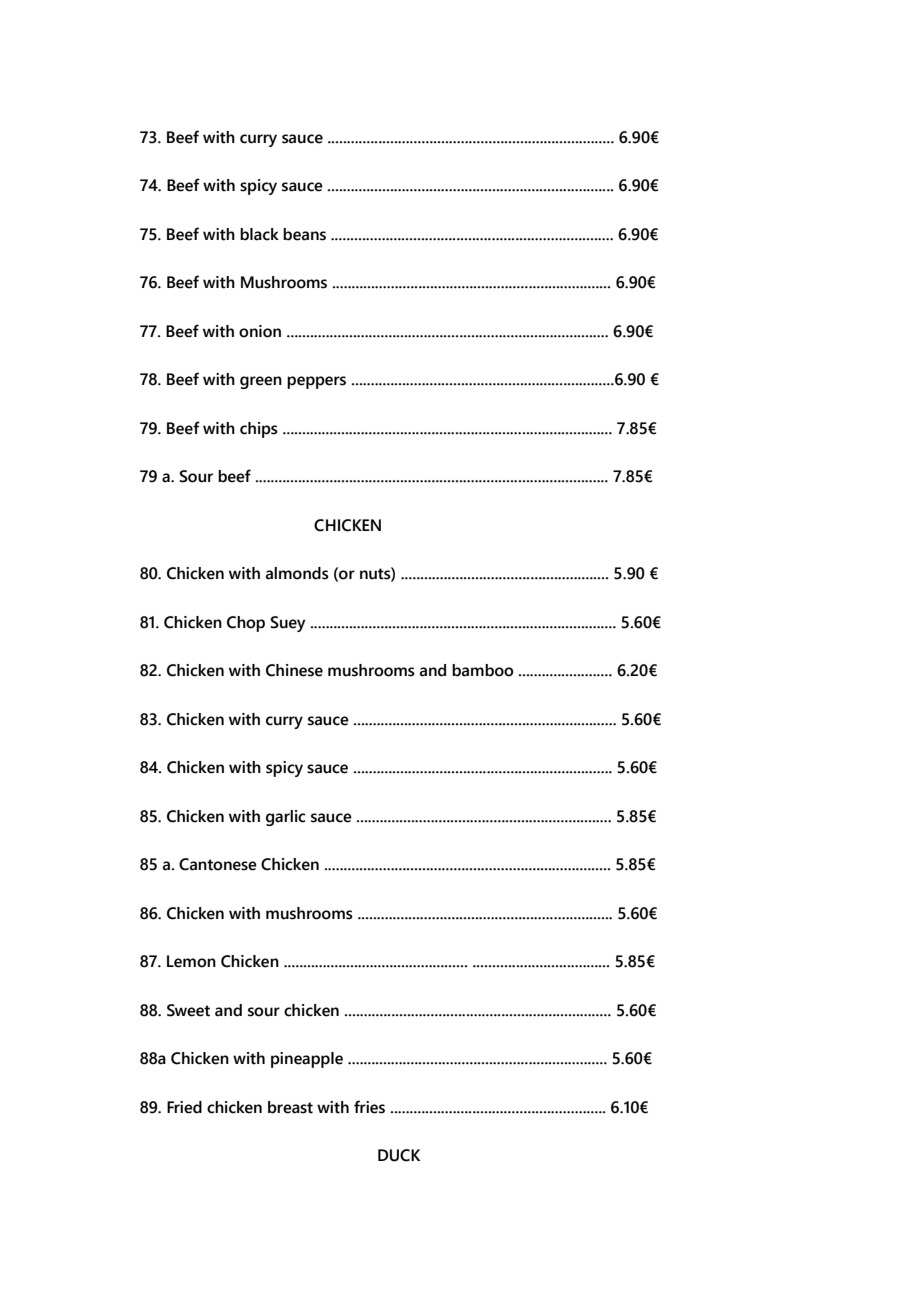  Describe the element at coordinates (188, 1010) in the screenshot. I see `Sweet` at that location.
